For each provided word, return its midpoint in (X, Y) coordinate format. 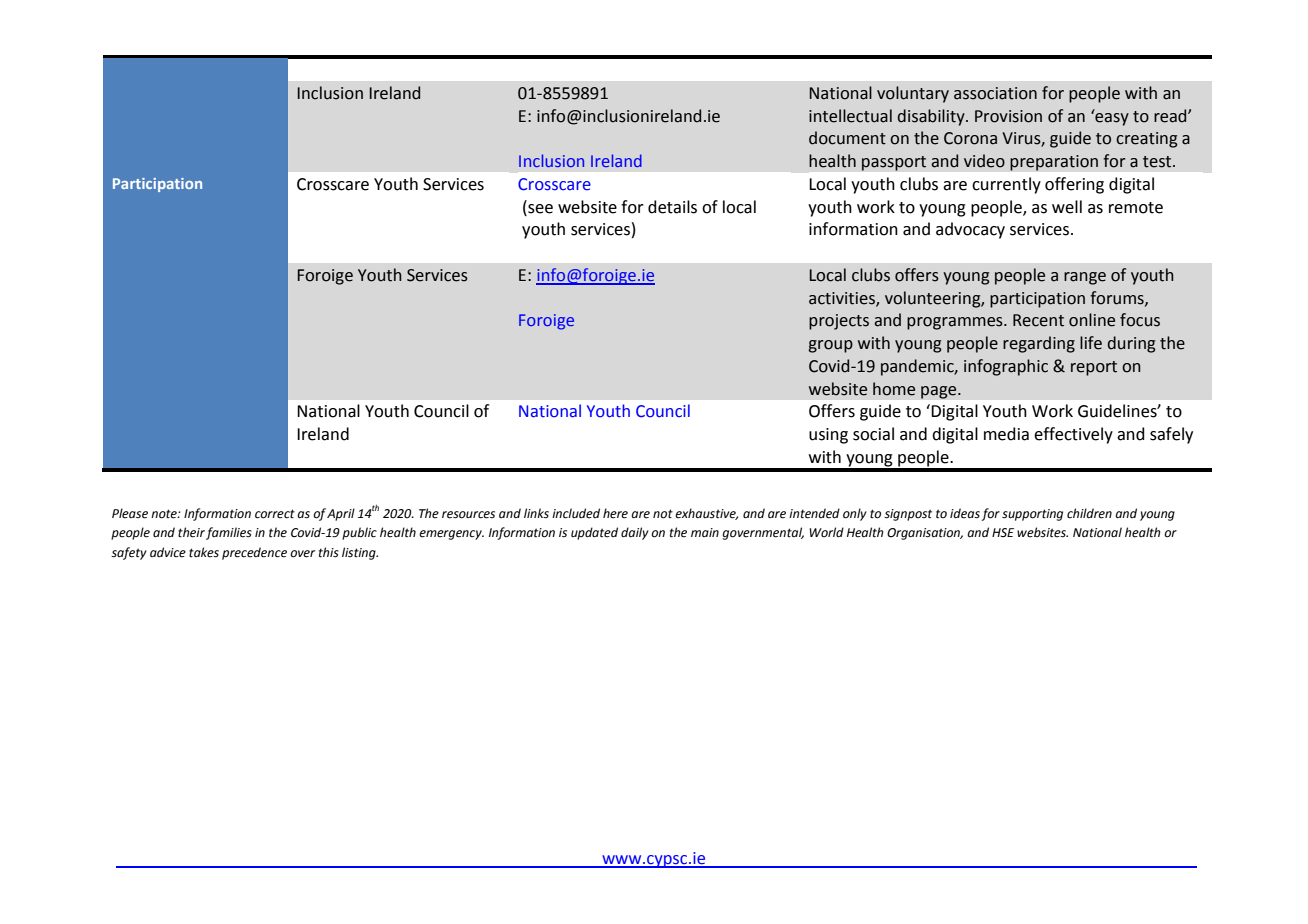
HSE (1003, 532)
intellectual (850, 116)
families (229, 533)
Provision (1008, 116)
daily (635, 533)
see (539, 207)
